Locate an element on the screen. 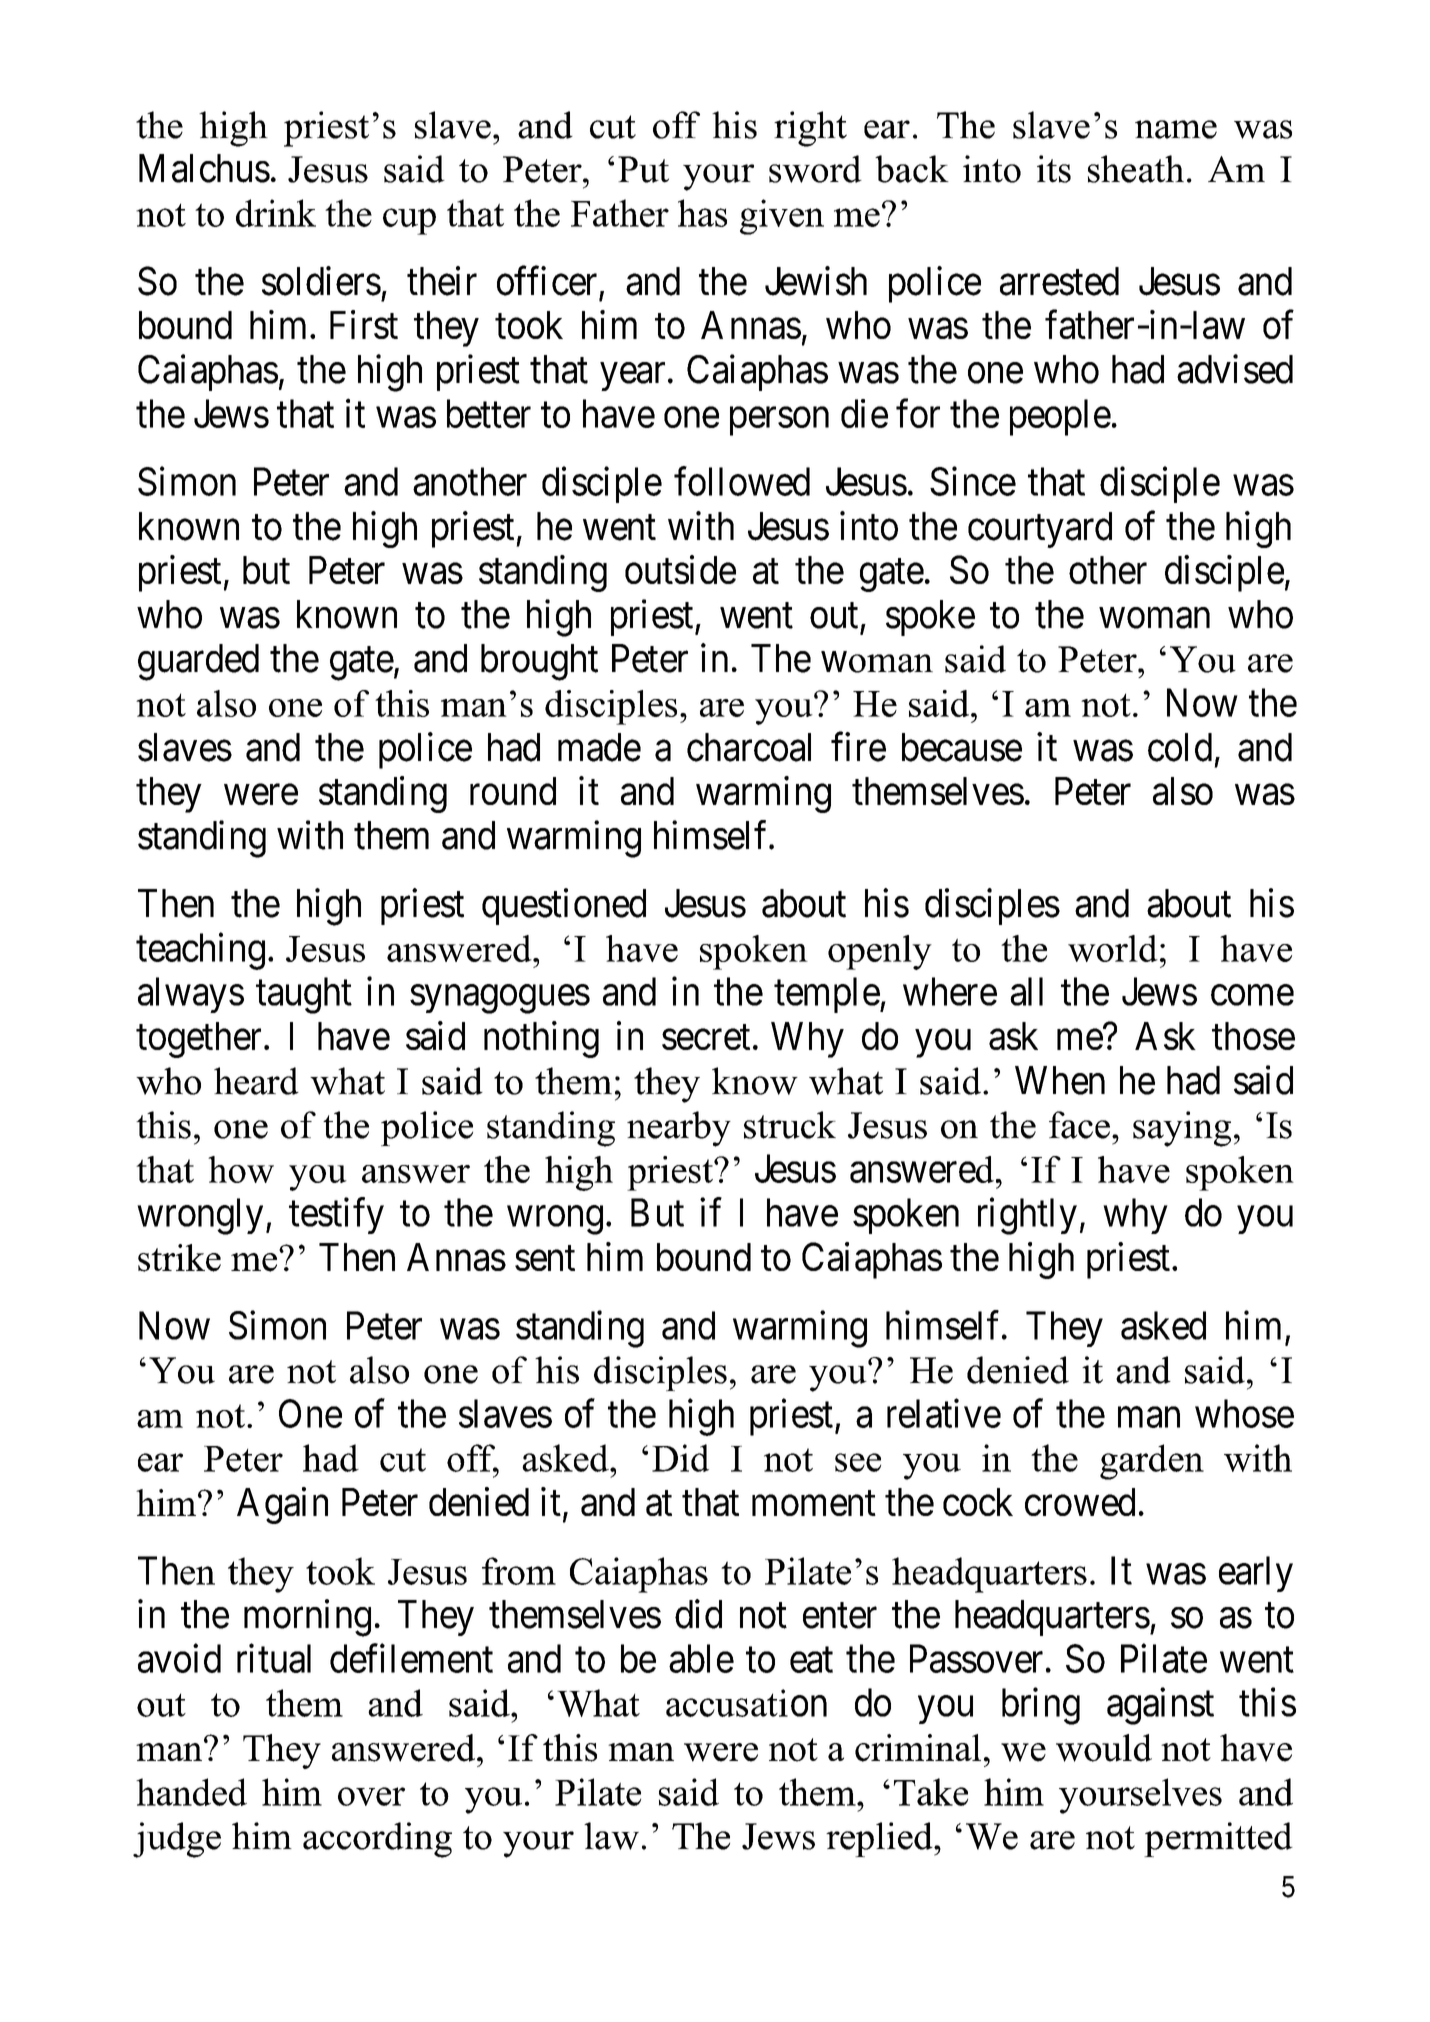 This screenshot has height=2022, width=1430. accusation is located at coordinates (746, 1703).
